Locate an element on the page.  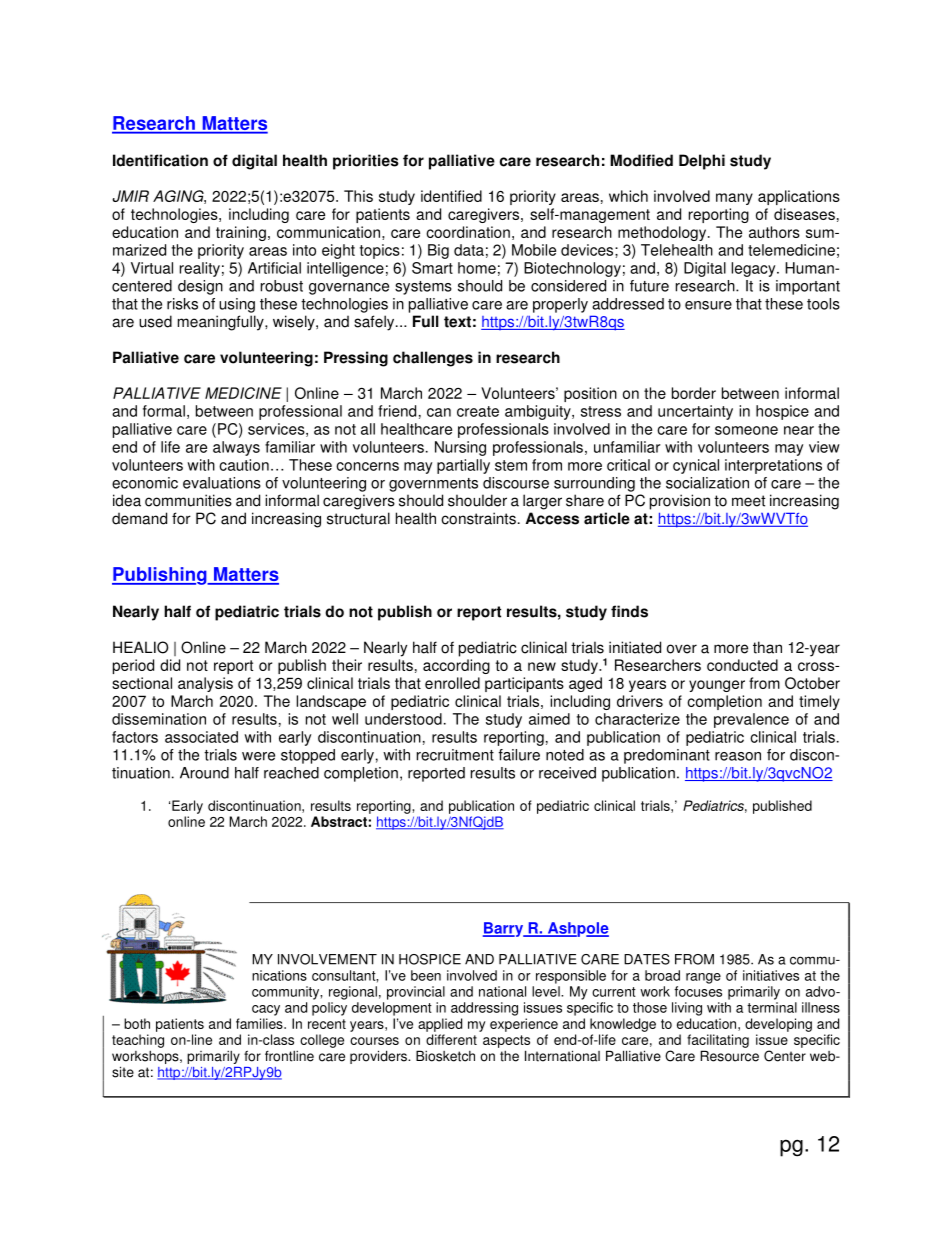
identified is located at coordinates (451, 196).
